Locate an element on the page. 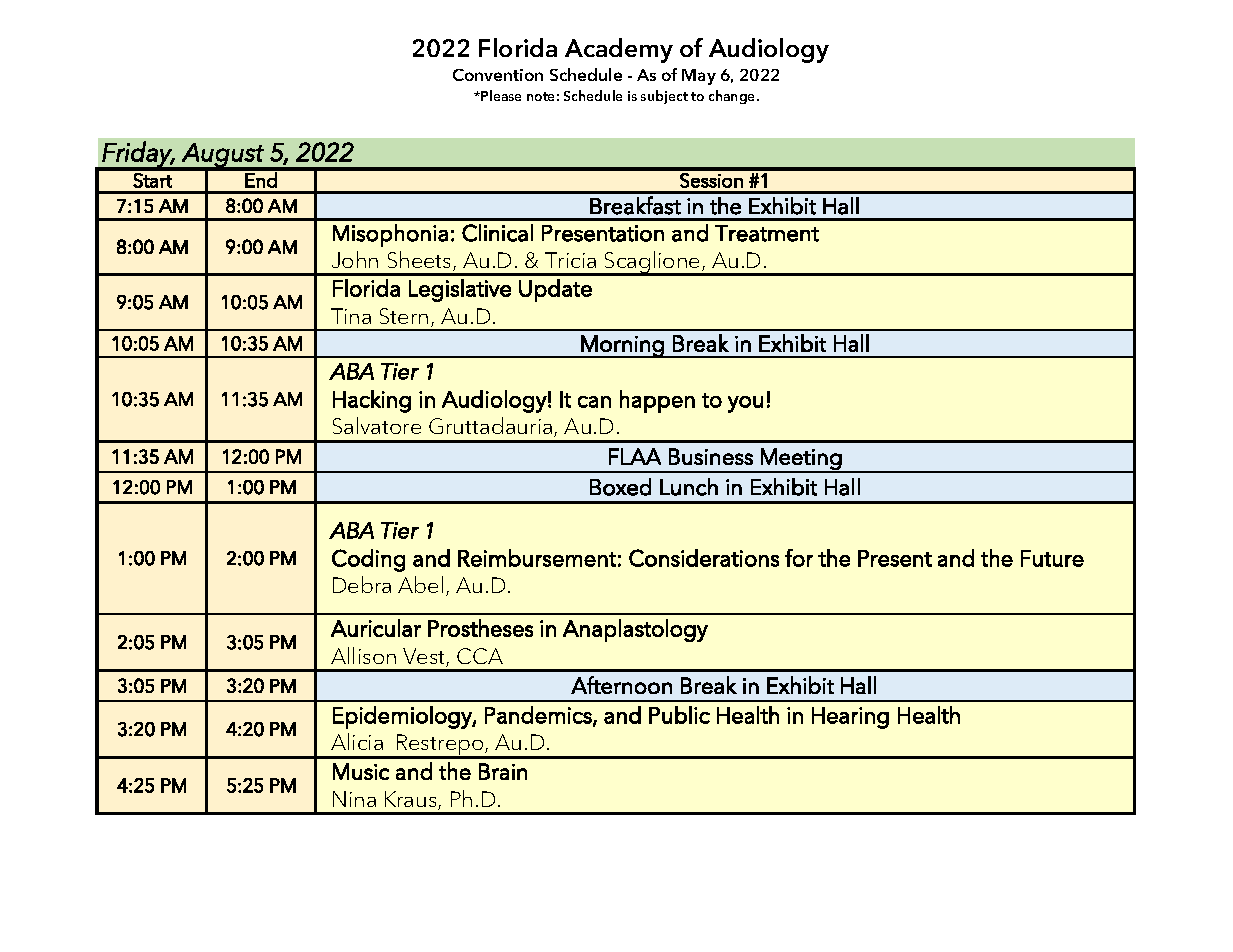  Hearing is located at coordinates (850, 718).
